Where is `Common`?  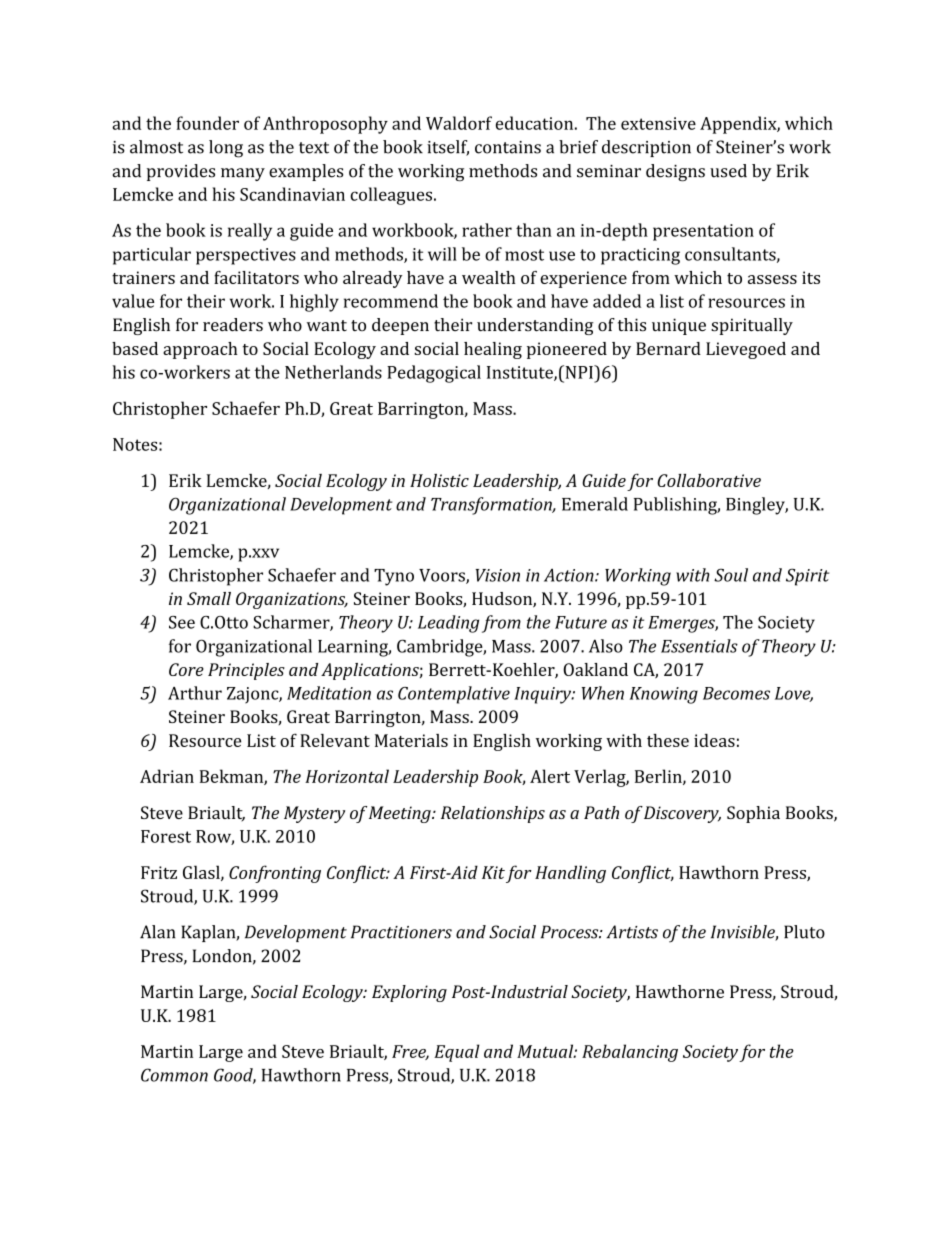
Common is located at coordinates (174, 1075).
